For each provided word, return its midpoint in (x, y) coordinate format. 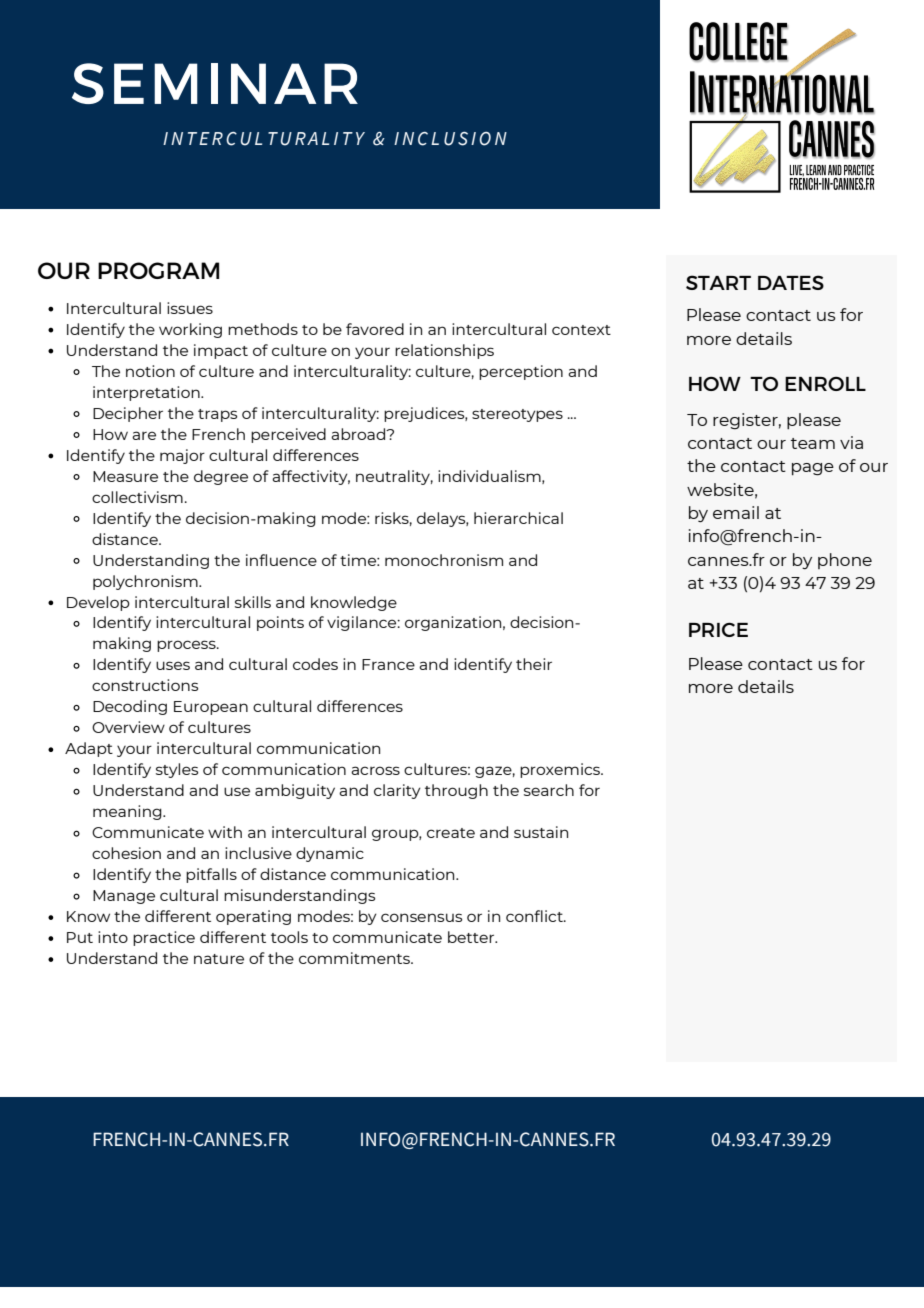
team (813, 443)
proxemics (561, 770)
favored (375, 329)
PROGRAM (158, 270)
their (534, 664)
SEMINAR (215, 83)
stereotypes (517, 415)
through (456, 791)
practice (164, 938)
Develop (98, 603)
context (581, 330)
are (144, 435)
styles (177, 770)
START (718, 282)
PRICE (718, 630)
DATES (791, 282)
